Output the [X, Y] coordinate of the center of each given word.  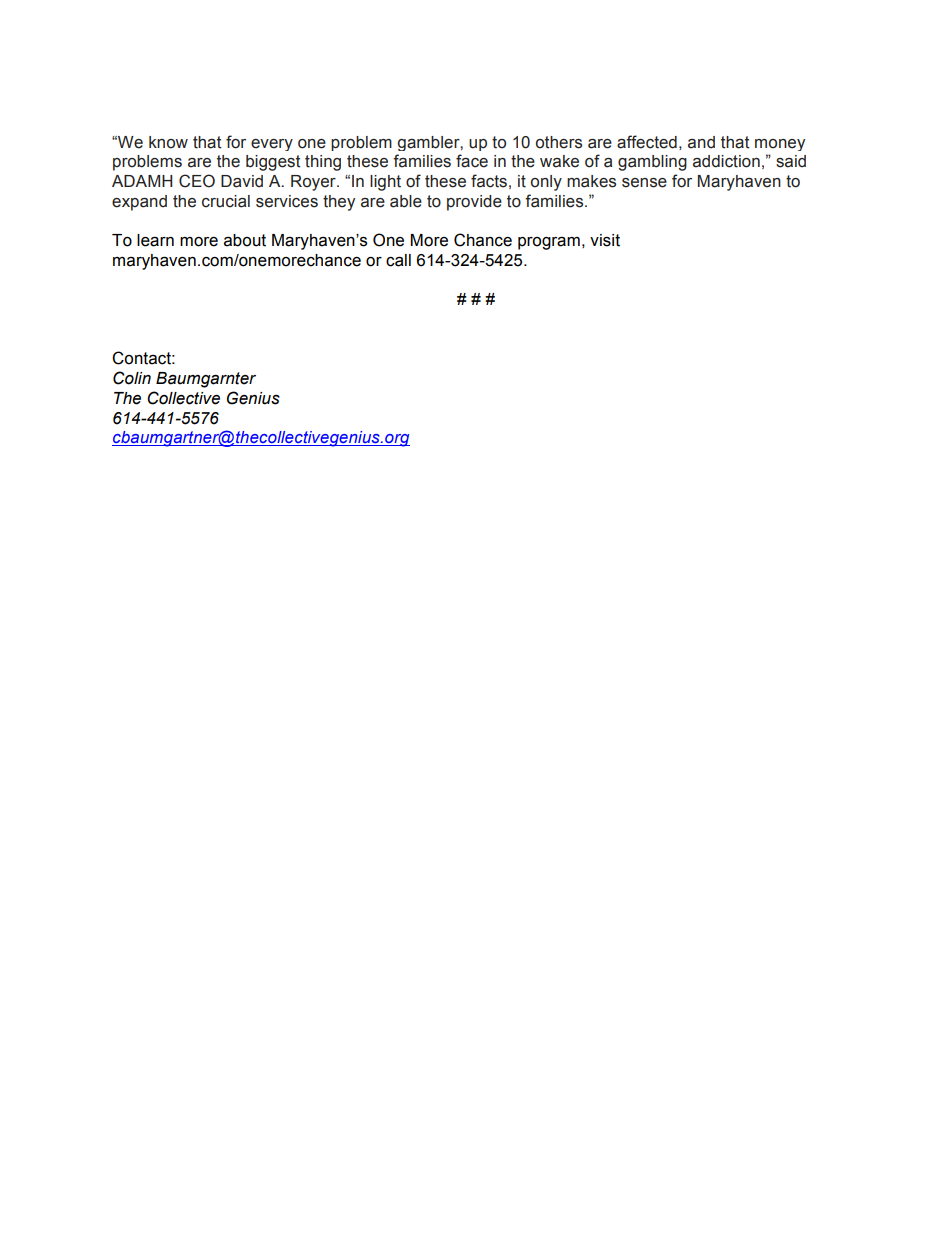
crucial [226, 201]
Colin [132, 378]
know [168, 142]
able [406, 201]
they [339, 203]
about [245, 240]
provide [474, 203]
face [472, 161]
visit [605, 240]
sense [644, 183]
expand [139, 203]
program [549, 243]
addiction [726, 161]
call [398, 260]
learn [155, 240]
